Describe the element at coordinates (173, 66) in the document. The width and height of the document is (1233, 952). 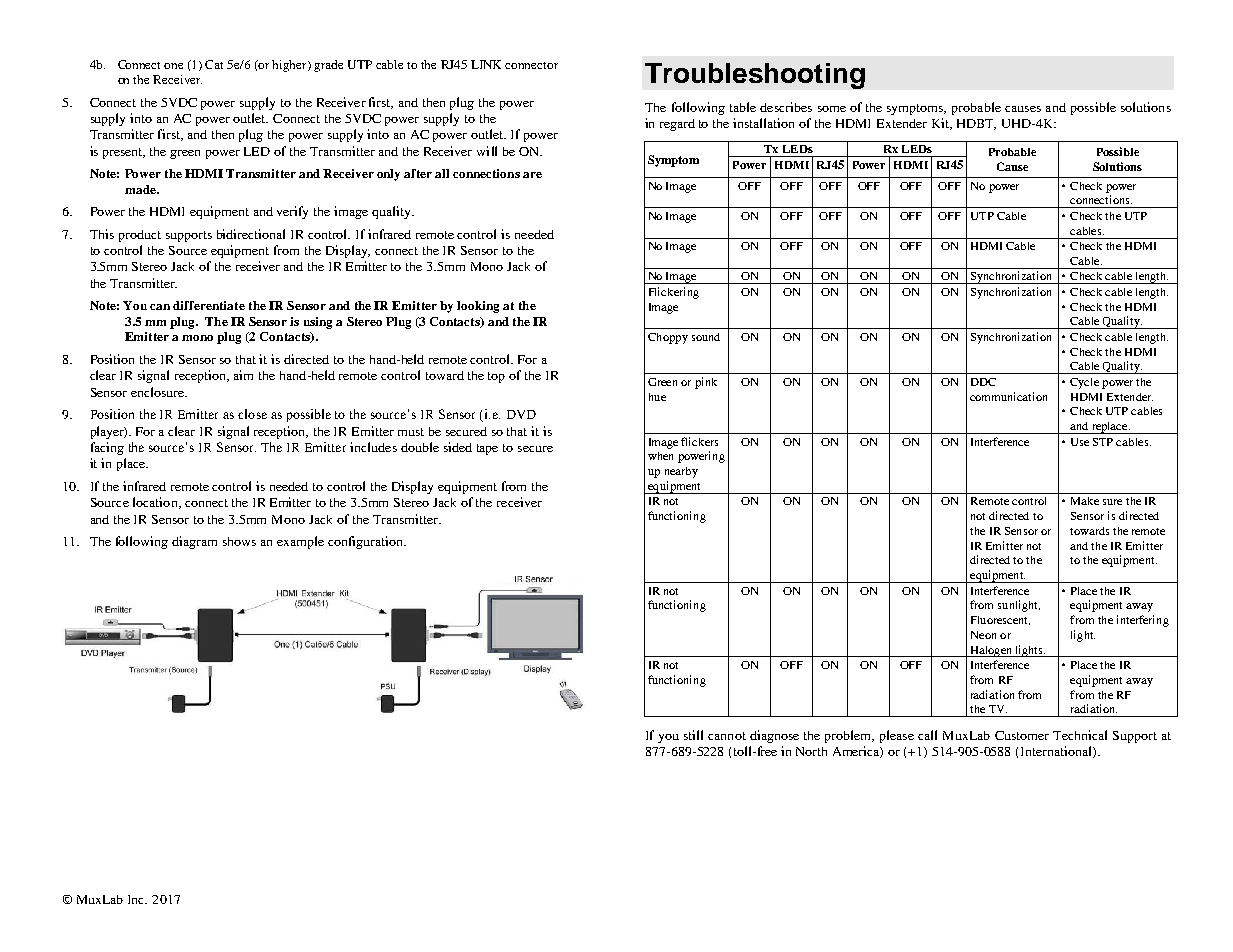
I see `one` at that location.
